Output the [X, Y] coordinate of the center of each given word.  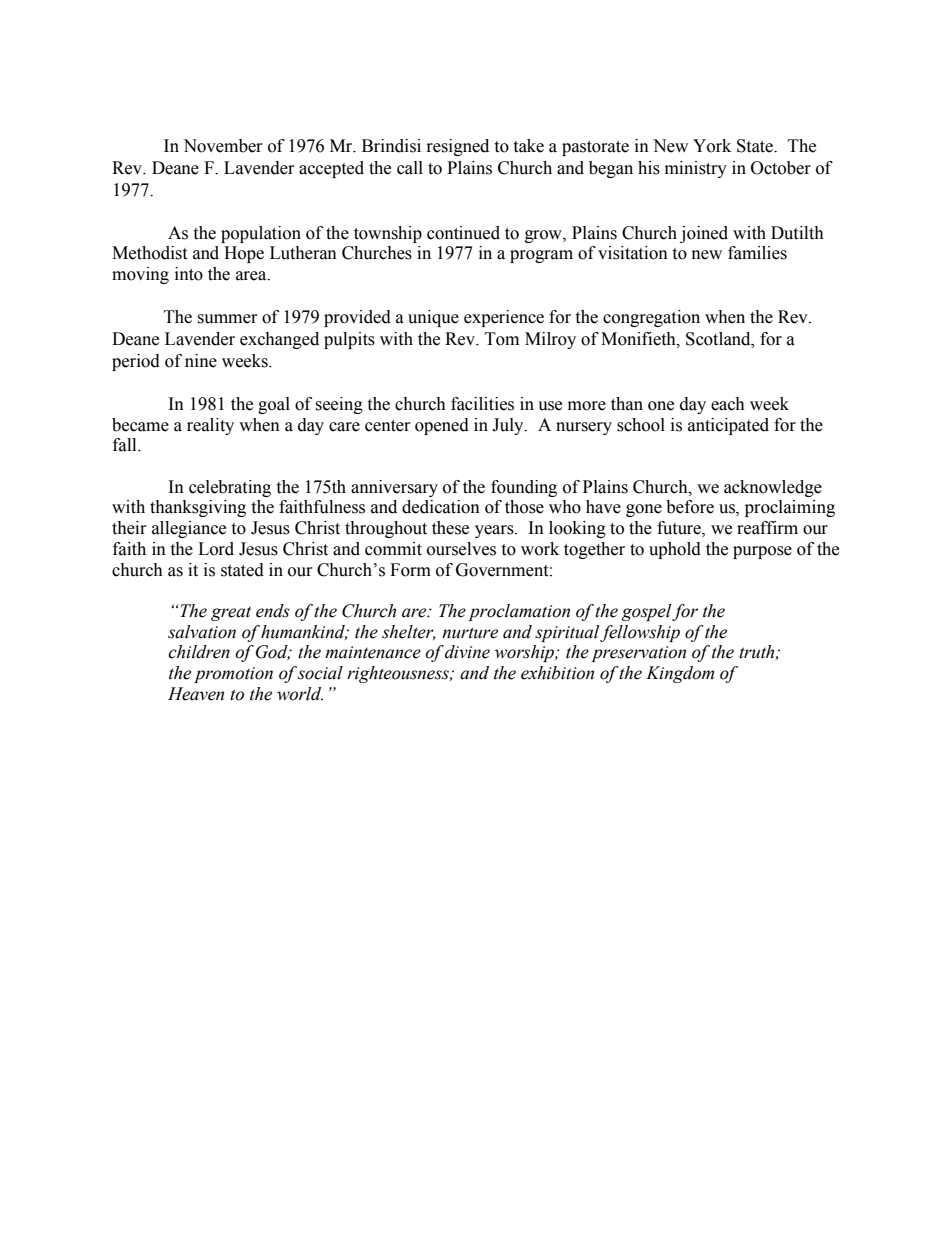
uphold [675, 550]
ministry [696, 169]
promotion [233, 675]
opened [442, 426]
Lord [216, 549]
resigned [458, 147]
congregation [651, 318]
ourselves [461, 549]
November [223, 146]
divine [467, 652]
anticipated [728, 426]
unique [433, 318]
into [189, 274]
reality [210, 426]
